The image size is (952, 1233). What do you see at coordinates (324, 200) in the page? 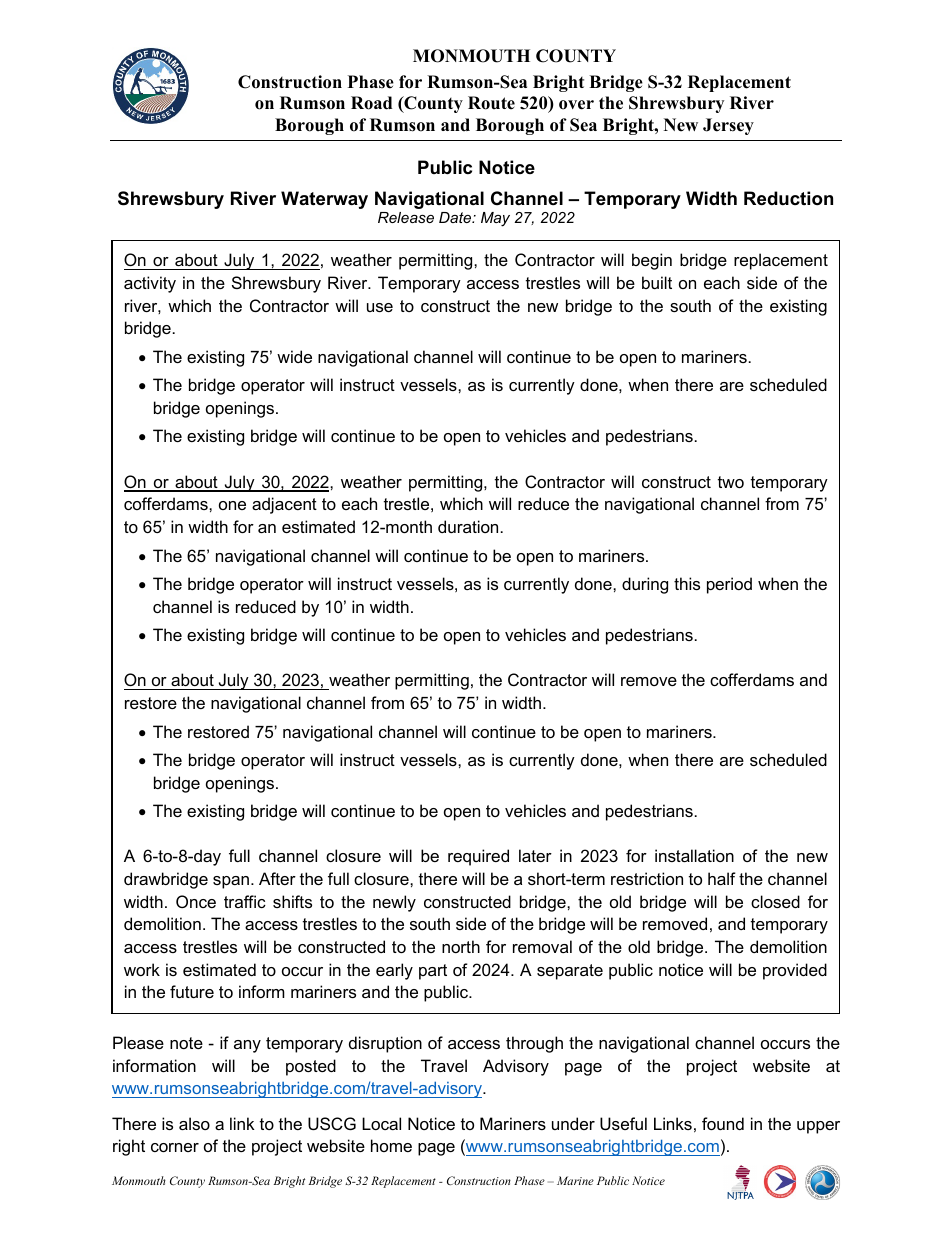
I see `Waterway` at bounding box center [324, 200].
